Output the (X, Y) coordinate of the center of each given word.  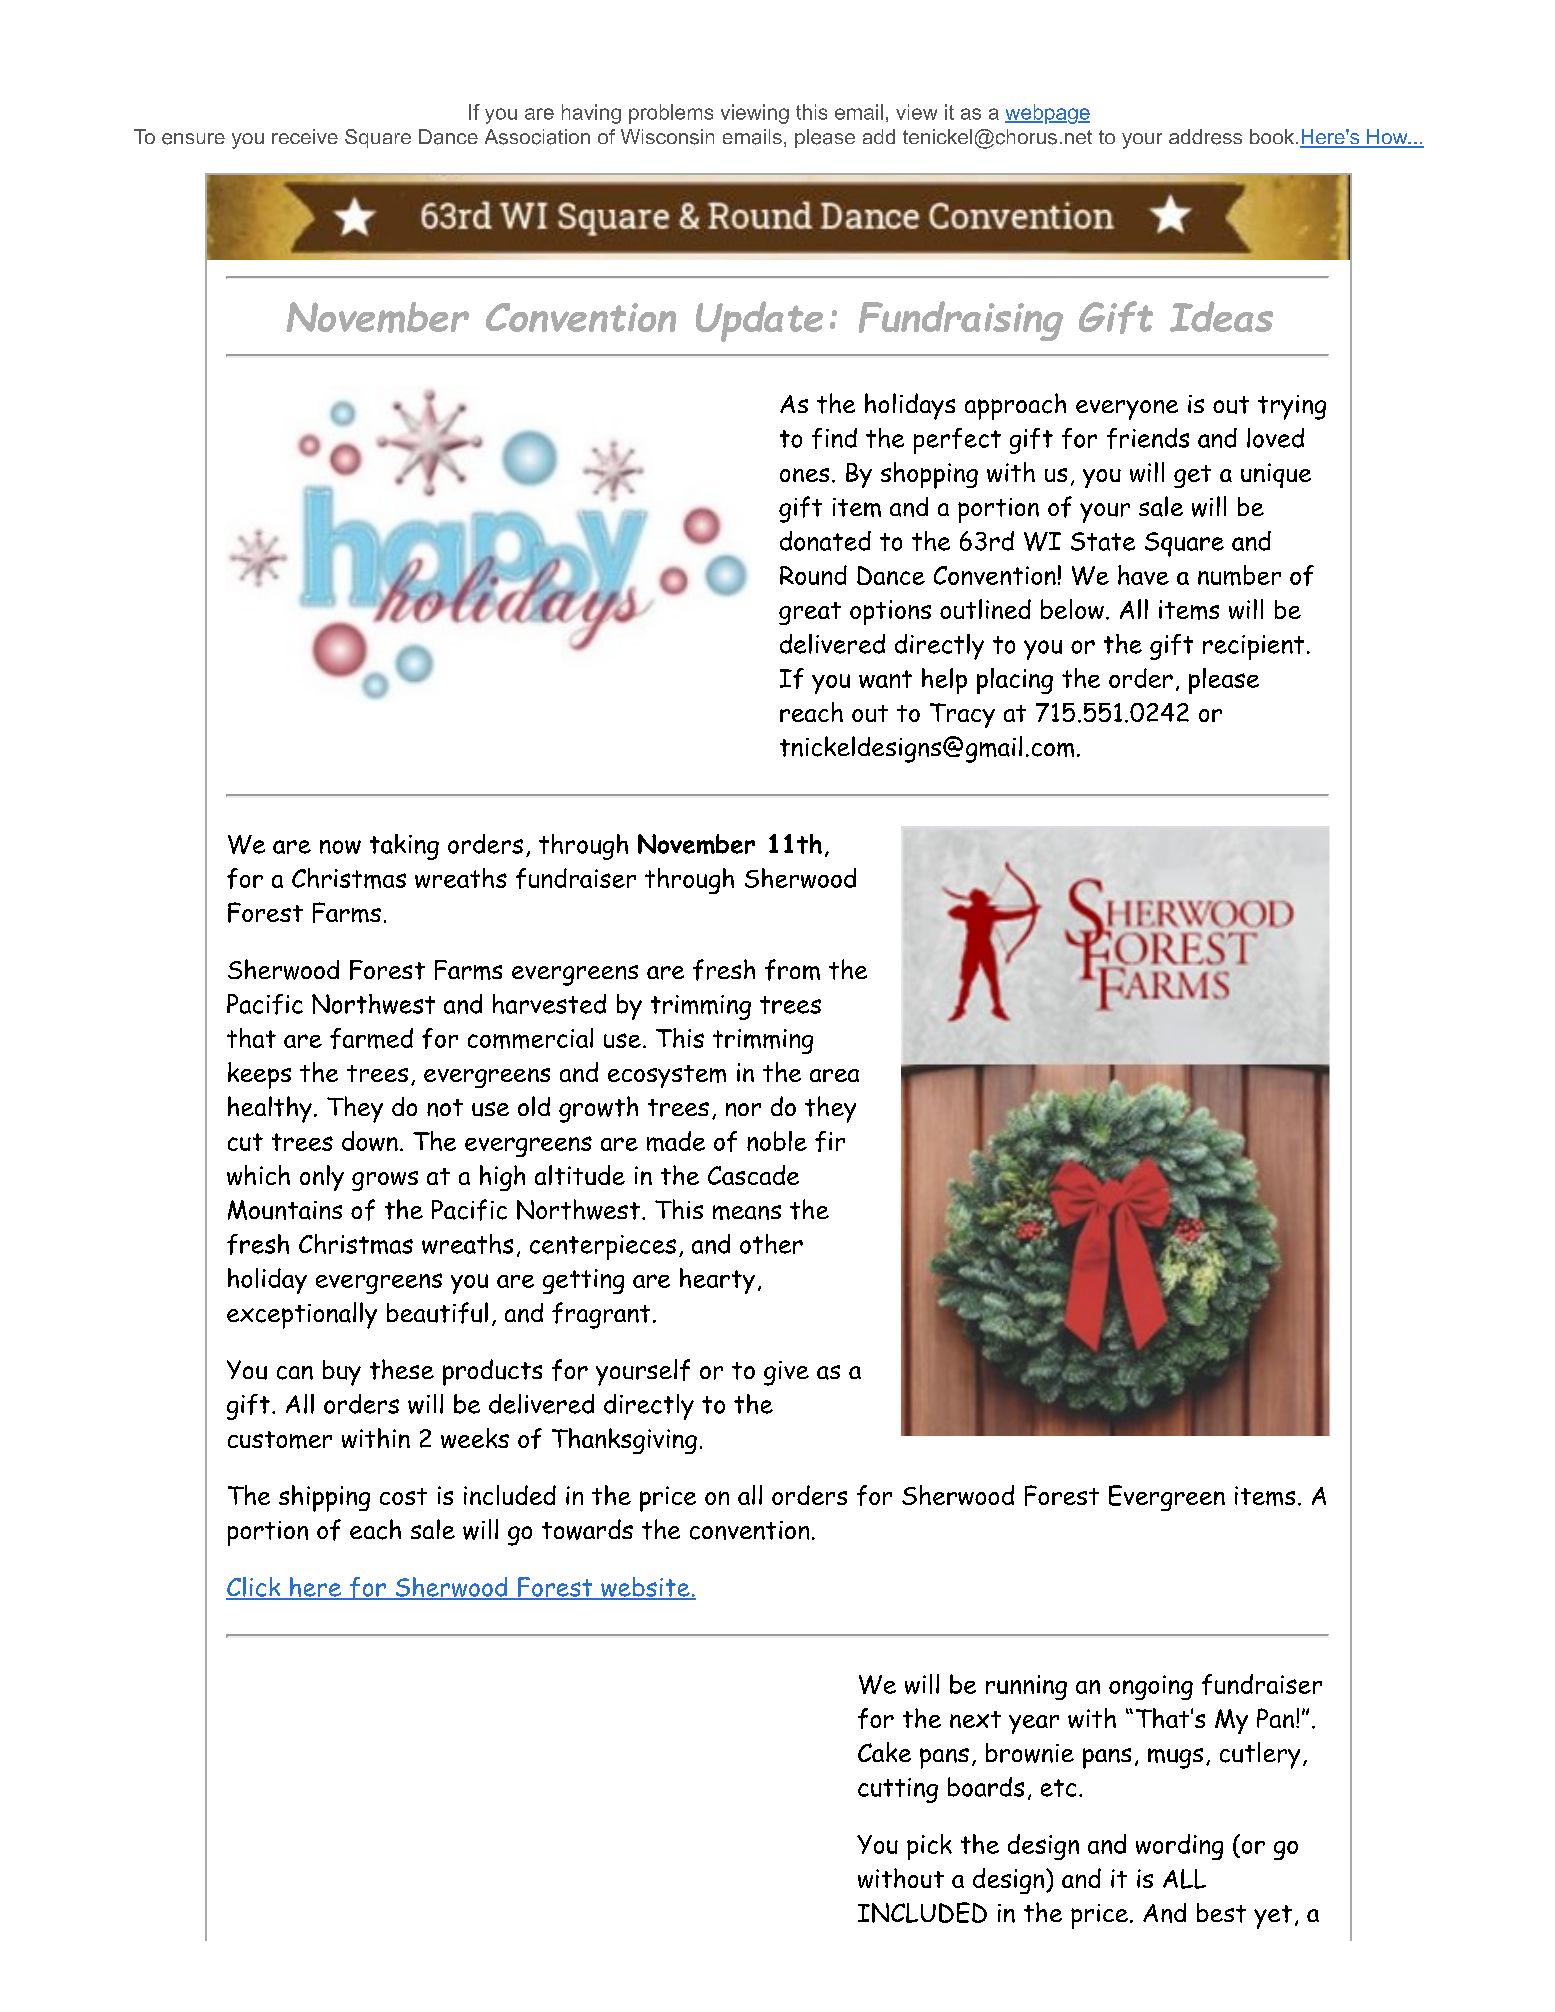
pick (929, 1847)
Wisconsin (667, 137)
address (1205, 137)
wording (1179, 1847)
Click (254, 1588)
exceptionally (302, 1315)
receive (305, 136)
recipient (1253, 647)
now (340, 847)
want (885, 679)
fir (830, 1141)
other (771, 1244)
